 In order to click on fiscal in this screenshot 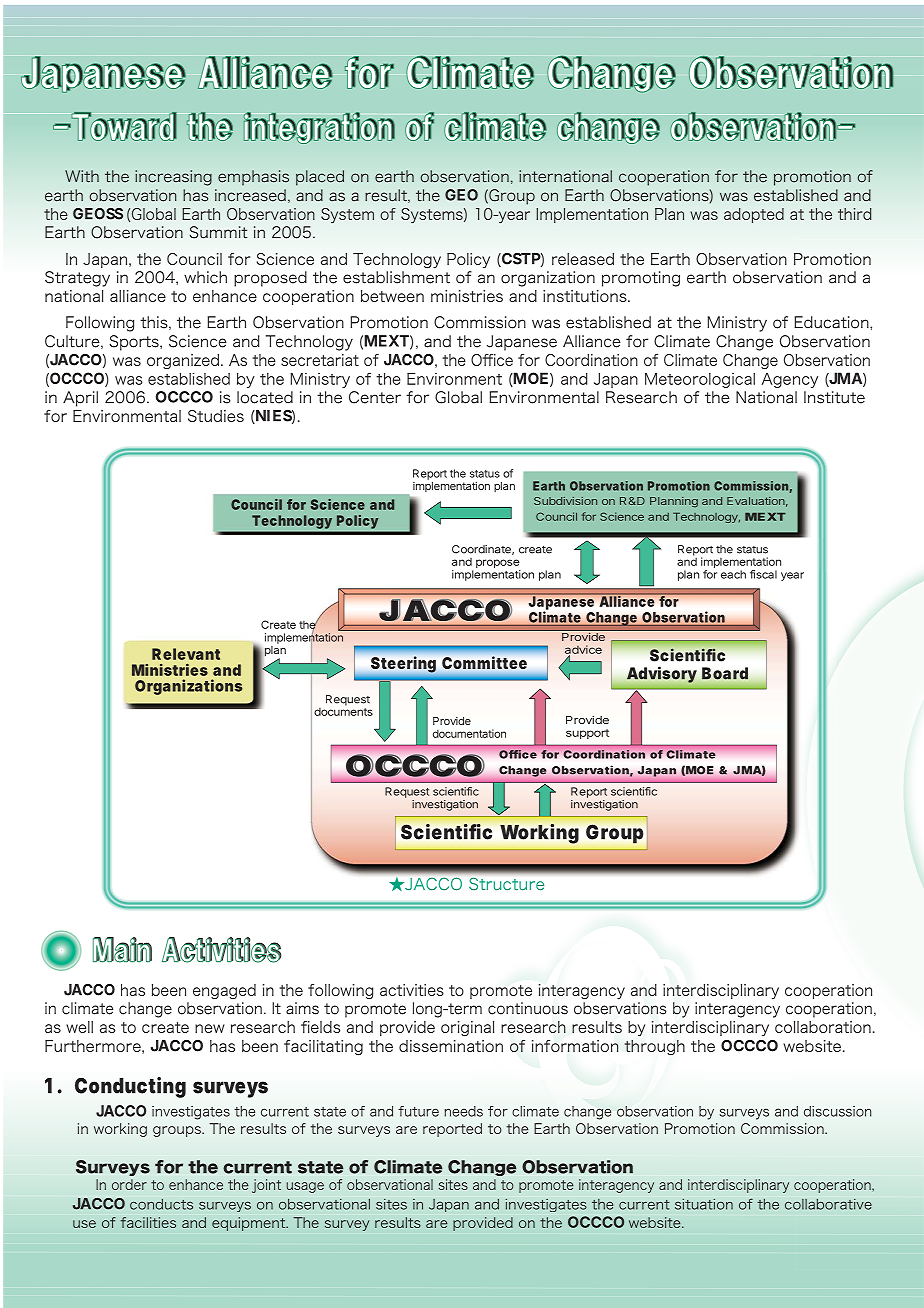, I will do `click(763, 574)`.
